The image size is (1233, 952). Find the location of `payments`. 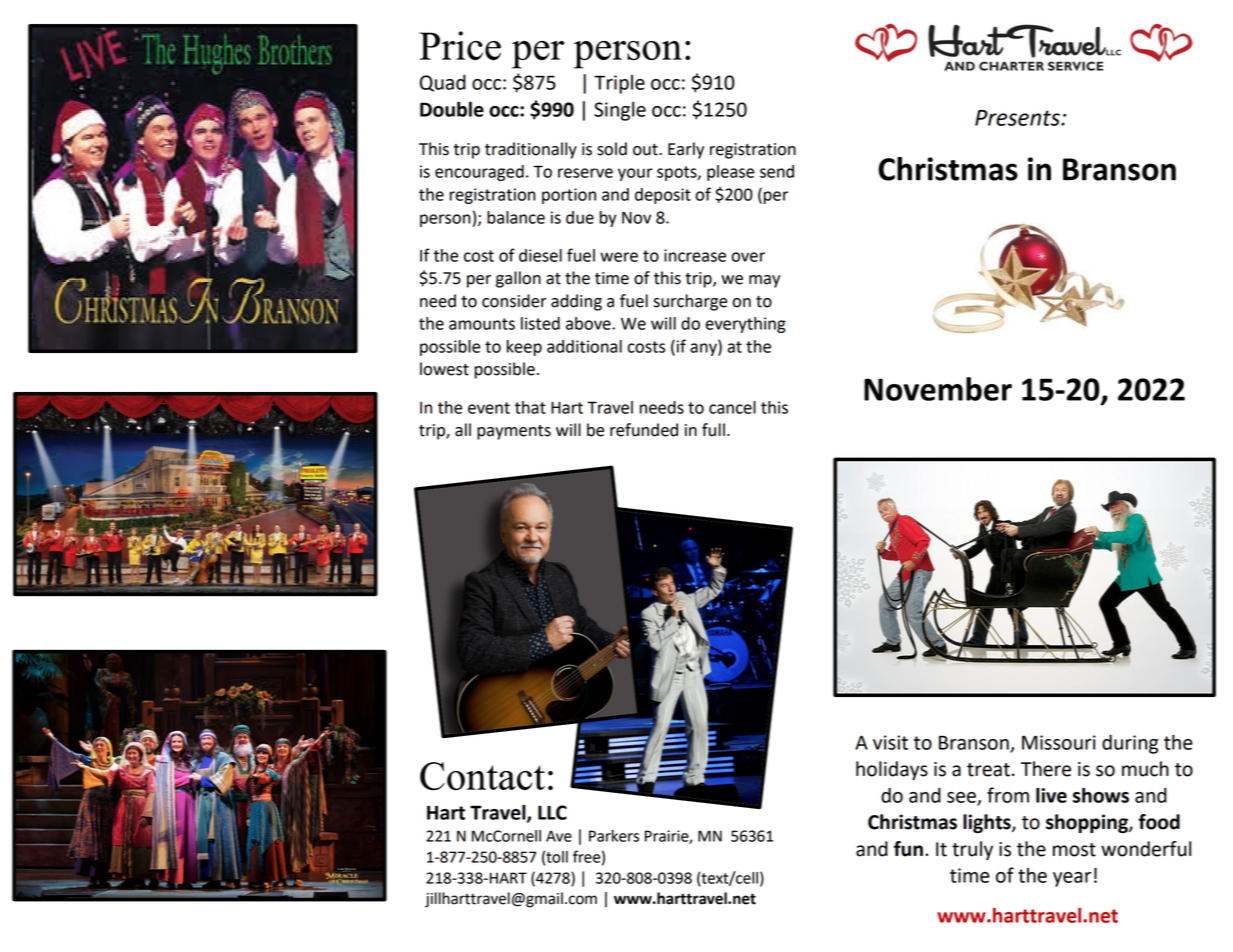

payments is located at coordinates (514, 432).
